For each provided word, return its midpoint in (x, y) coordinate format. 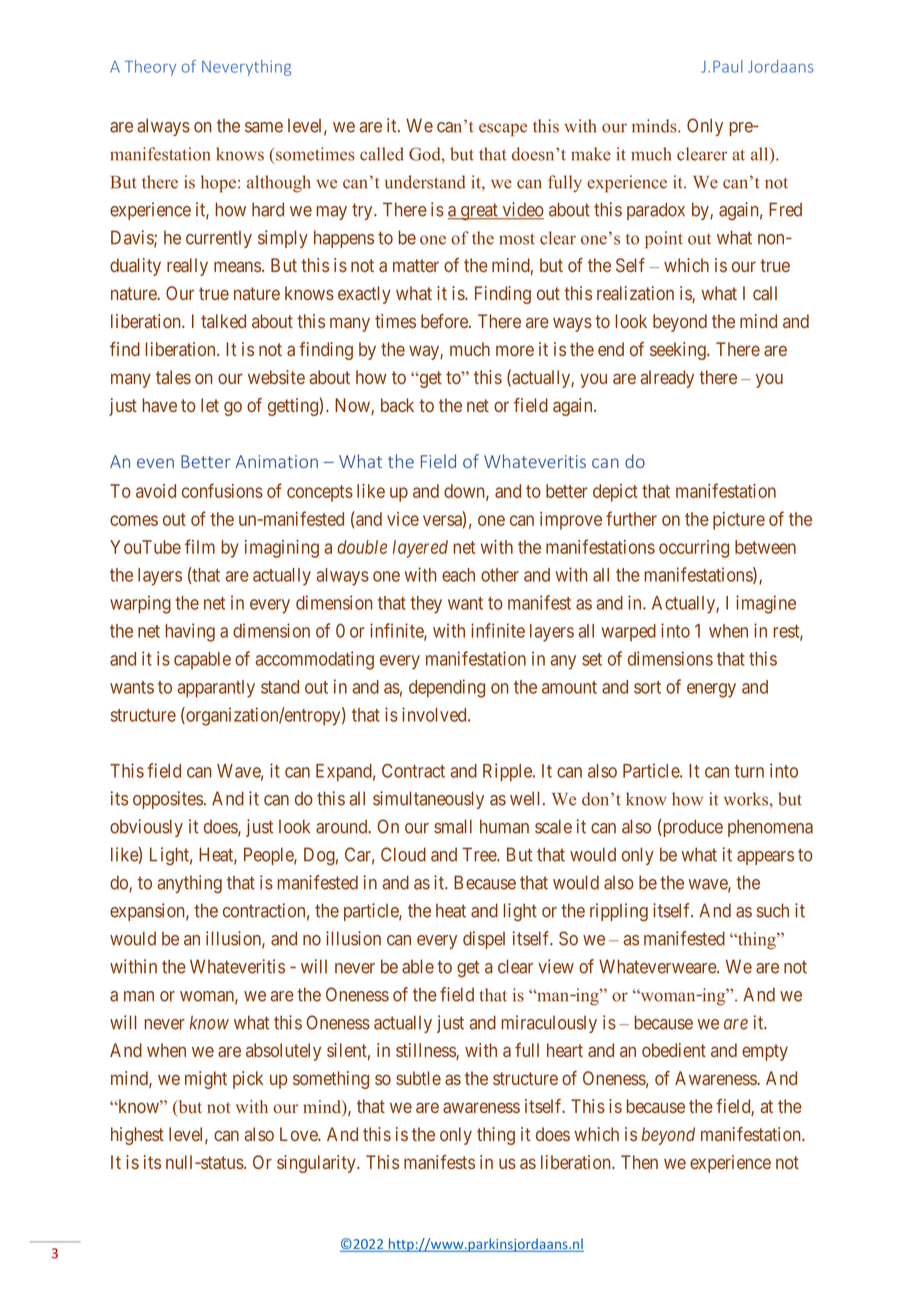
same (264, 127)
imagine (766, 604)
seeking (679, 351)
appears (765, 858)
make (591, 154)
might (206, 1080)
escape (503, 130)
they (426, 605)
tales (173, 377)
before (445, 321)
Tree (480, 854)
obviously (146, 828)
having (190, 632)
